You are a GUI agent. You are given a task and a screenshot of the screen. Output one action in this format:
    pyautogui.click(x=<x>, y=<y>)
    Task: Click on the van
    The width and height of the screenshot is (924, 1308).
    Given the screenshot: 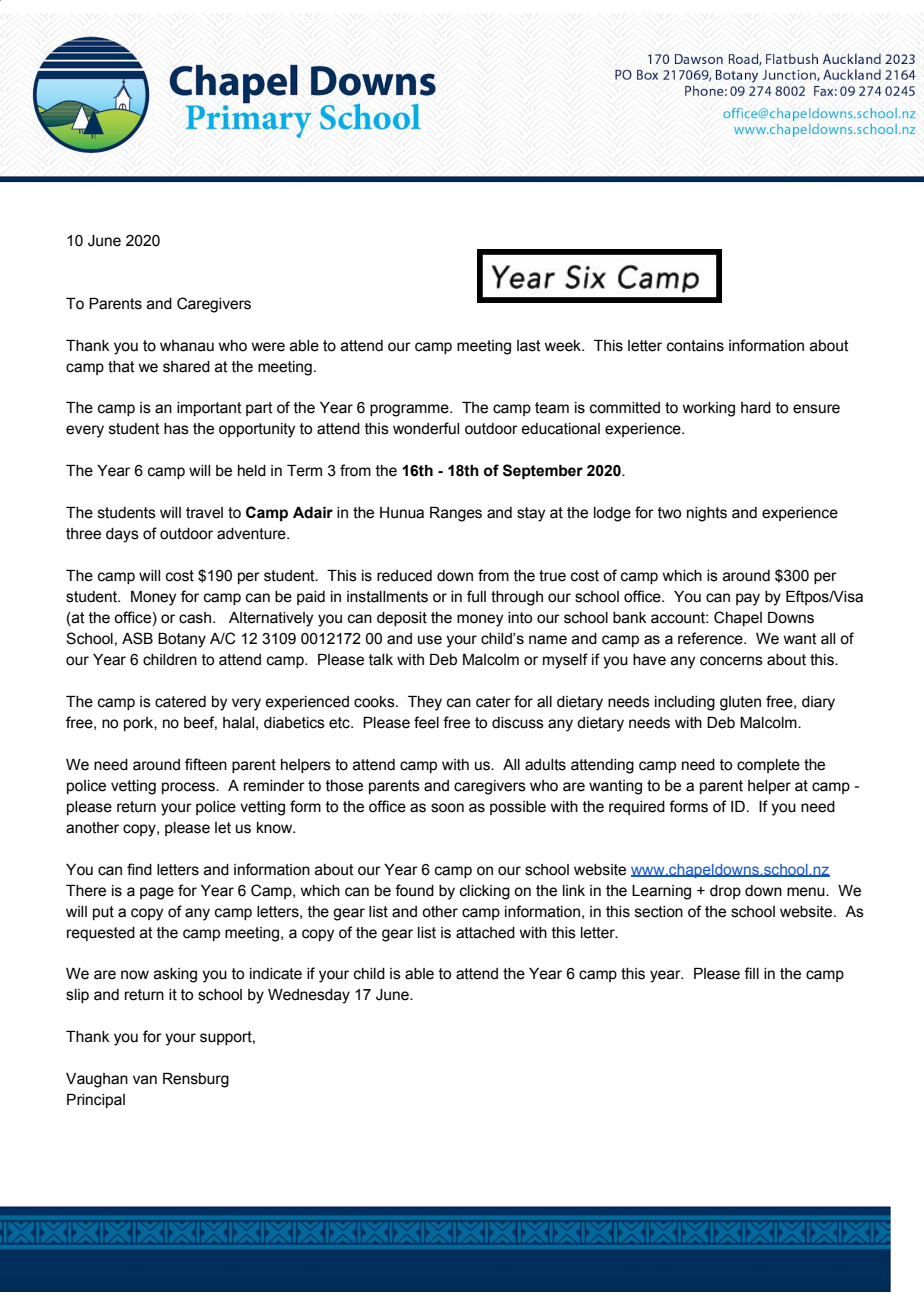 What is the action you would take?
    pyautogui.click(x=145, y=1080)
